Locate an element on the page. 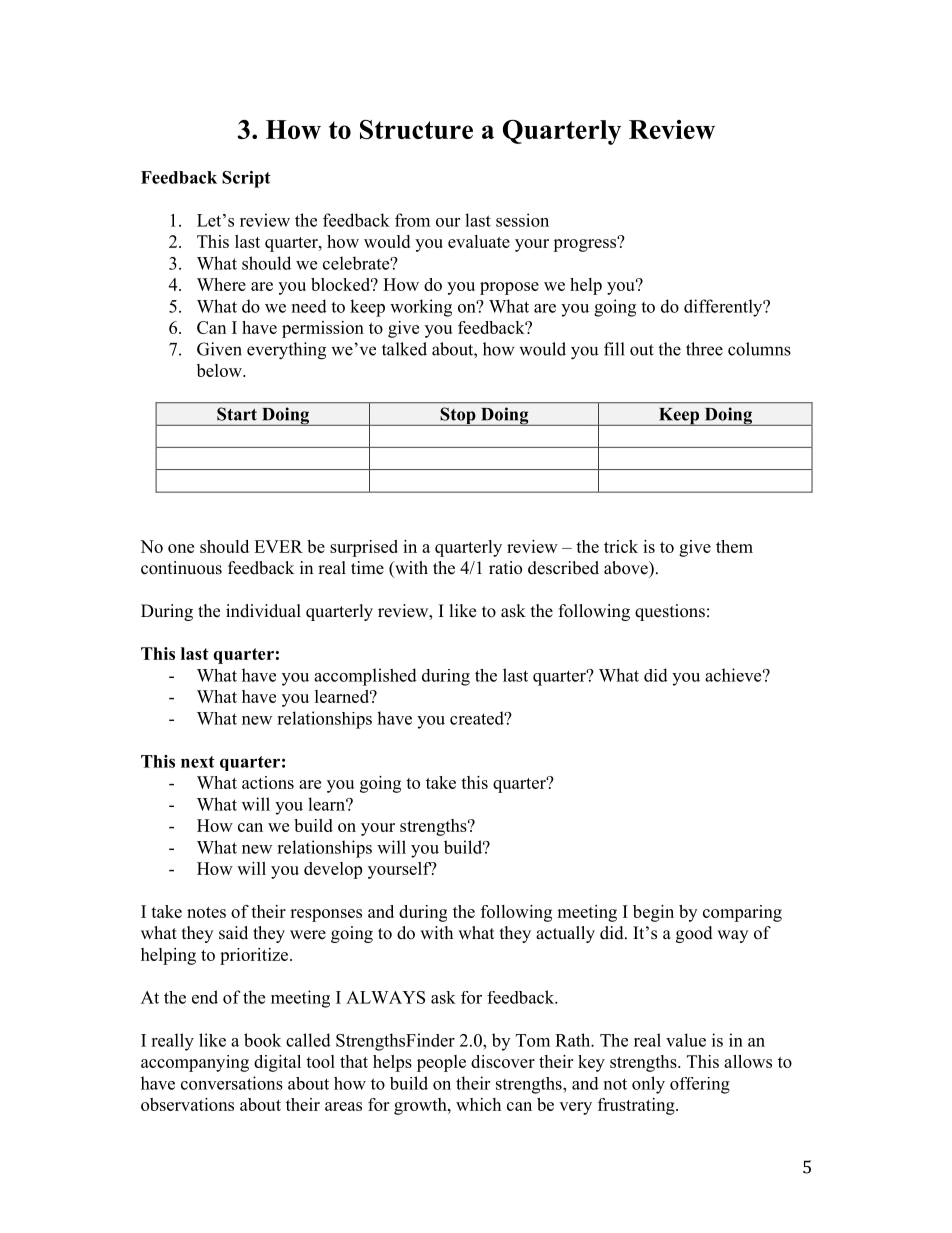 The image size is (952, 1233). Structure is located at coordinates (416, 129).
